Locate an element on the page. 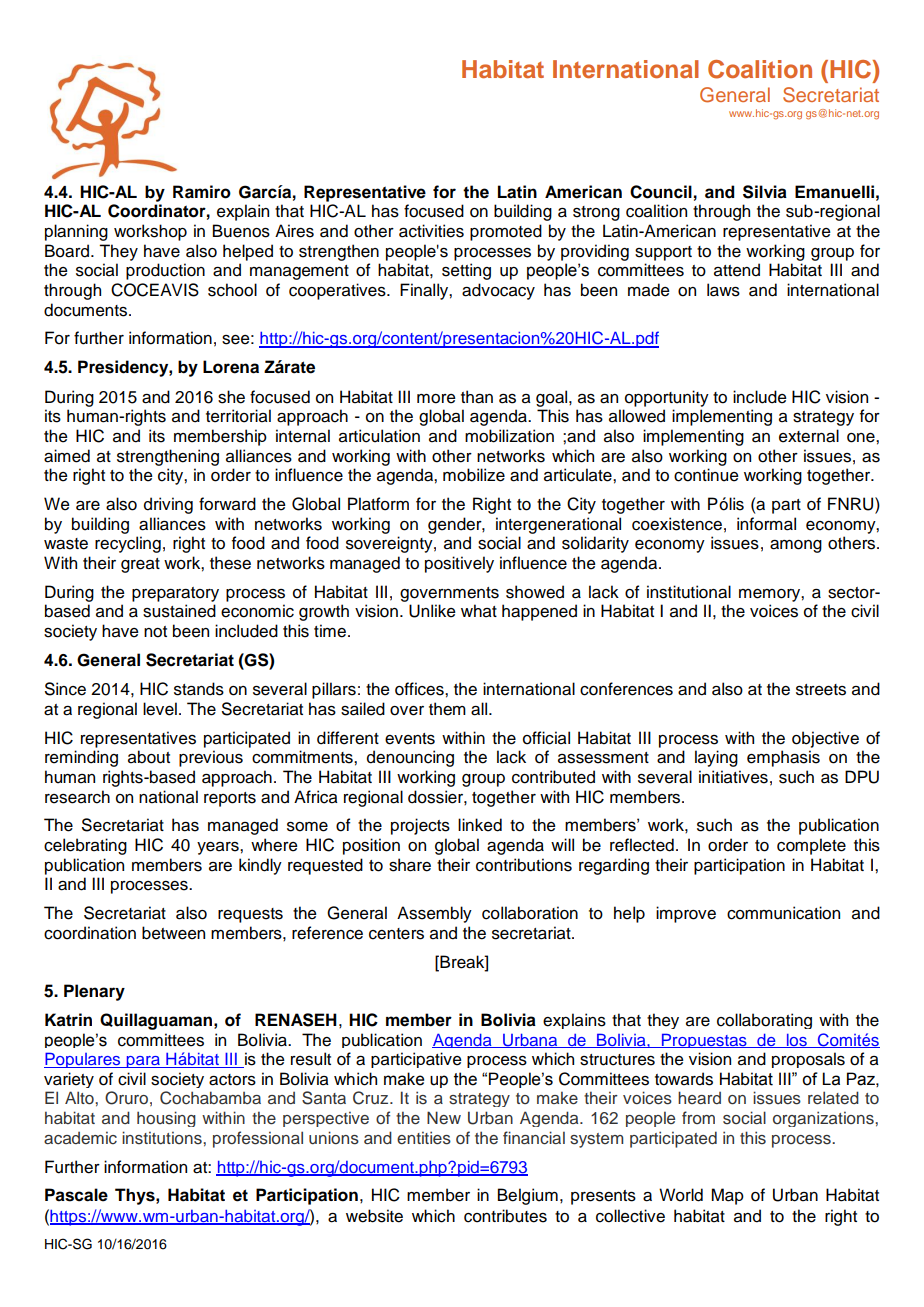  institutions is located at coordinates (163, 1138).
